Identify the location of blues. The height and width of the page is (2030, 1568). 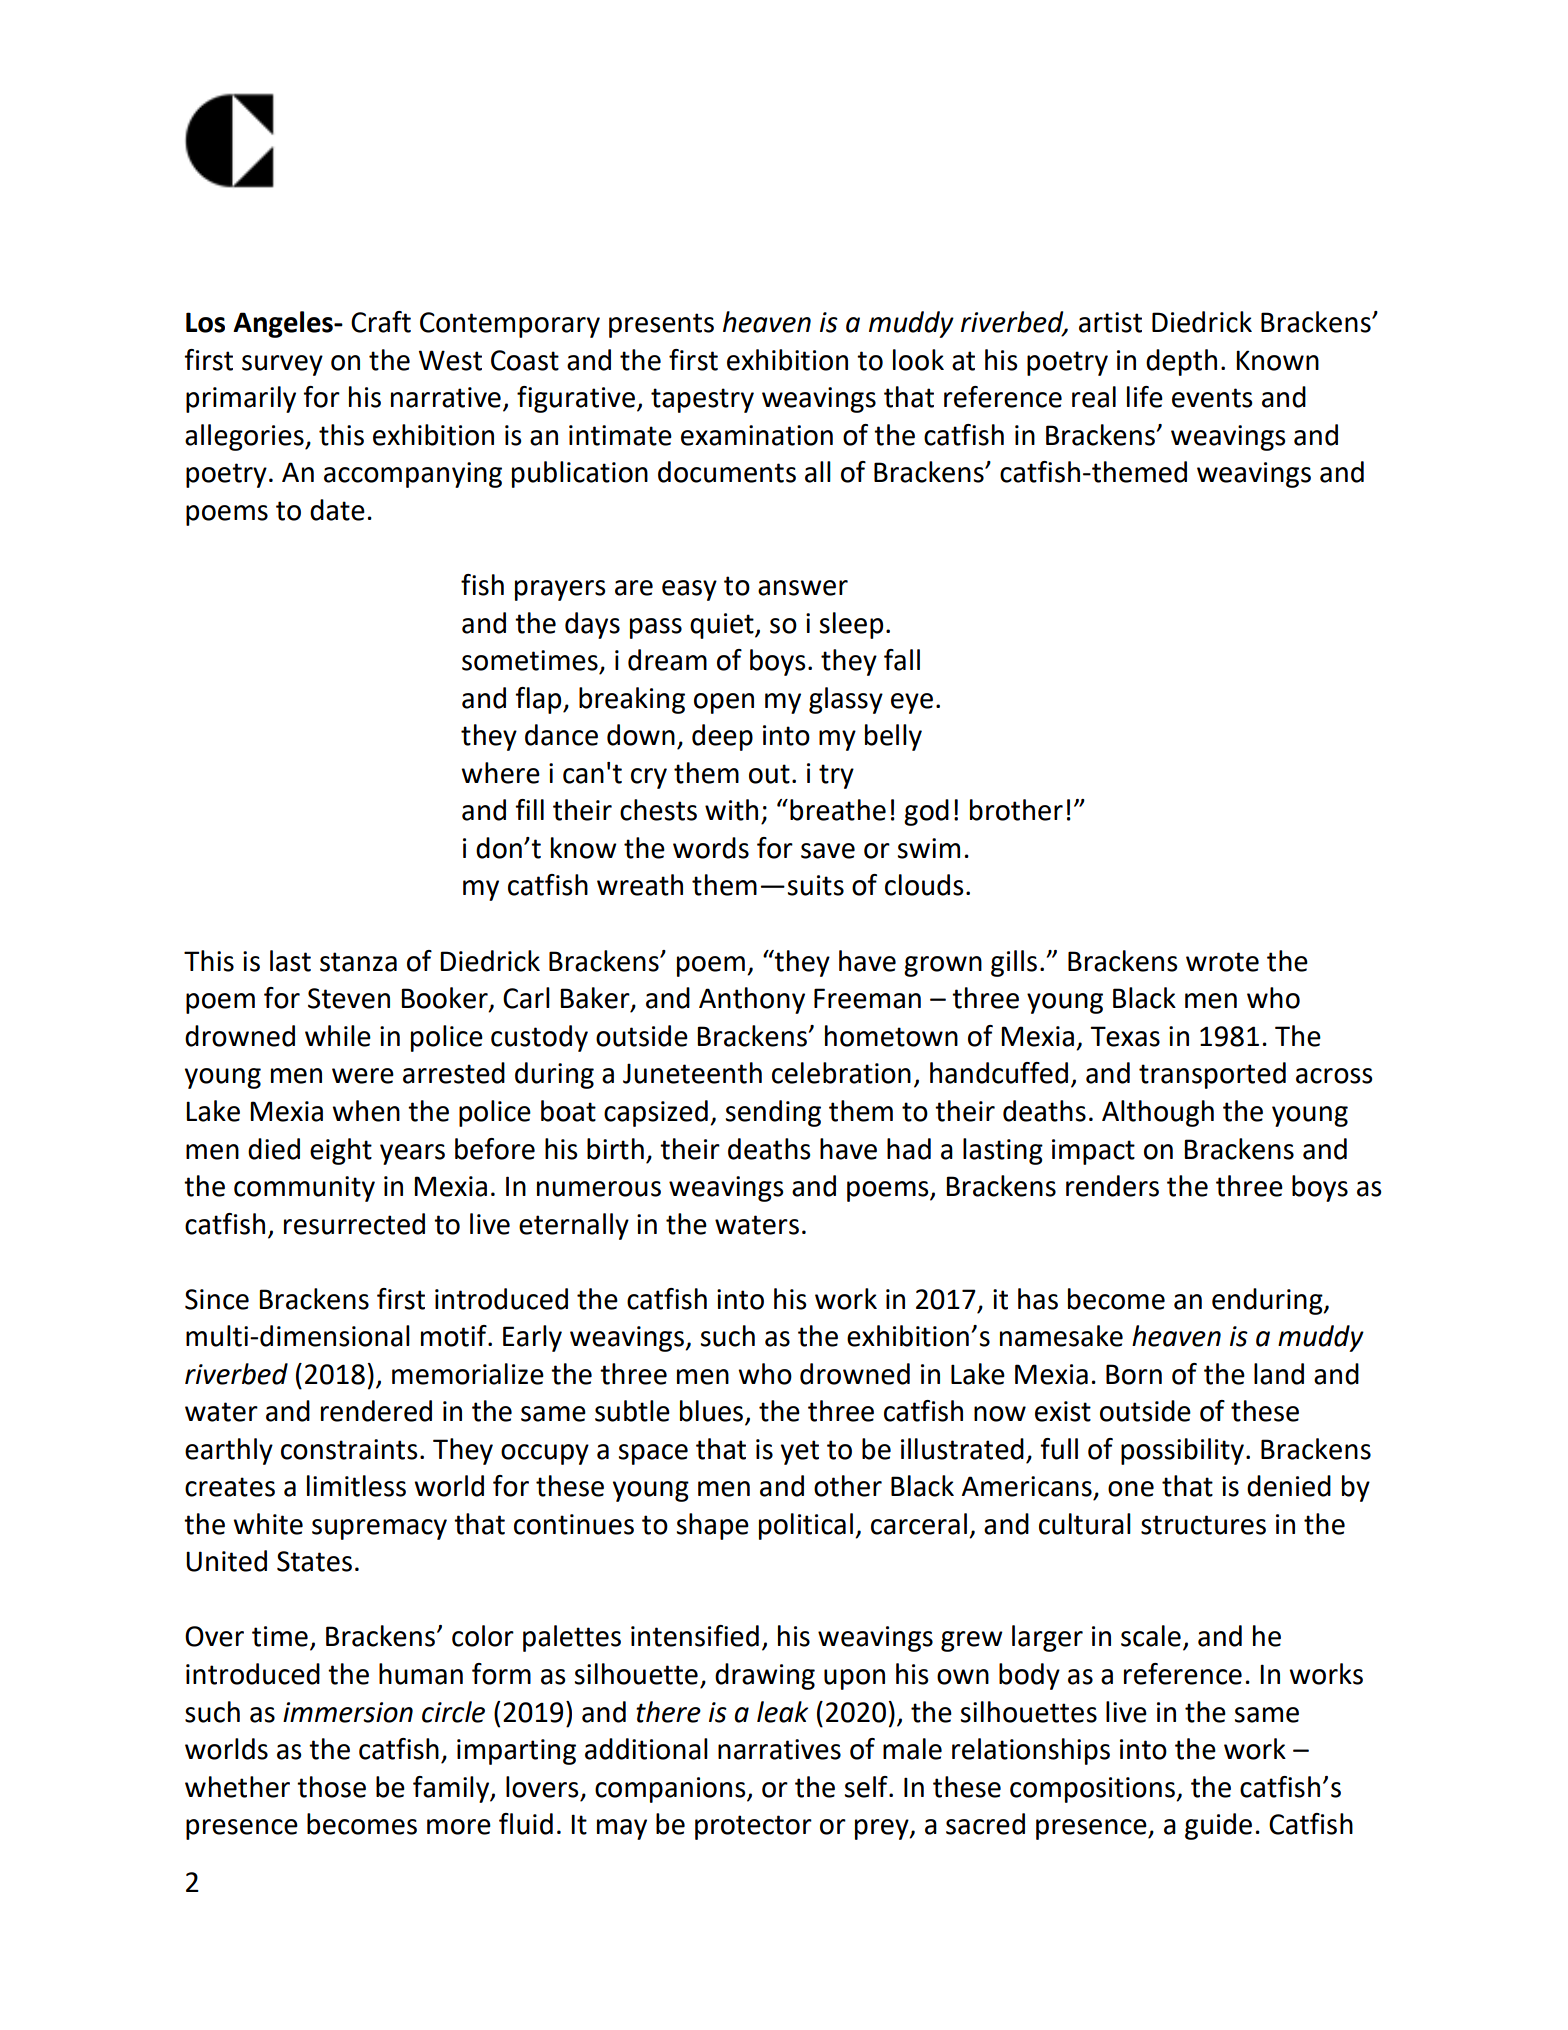
(713, 1412).
